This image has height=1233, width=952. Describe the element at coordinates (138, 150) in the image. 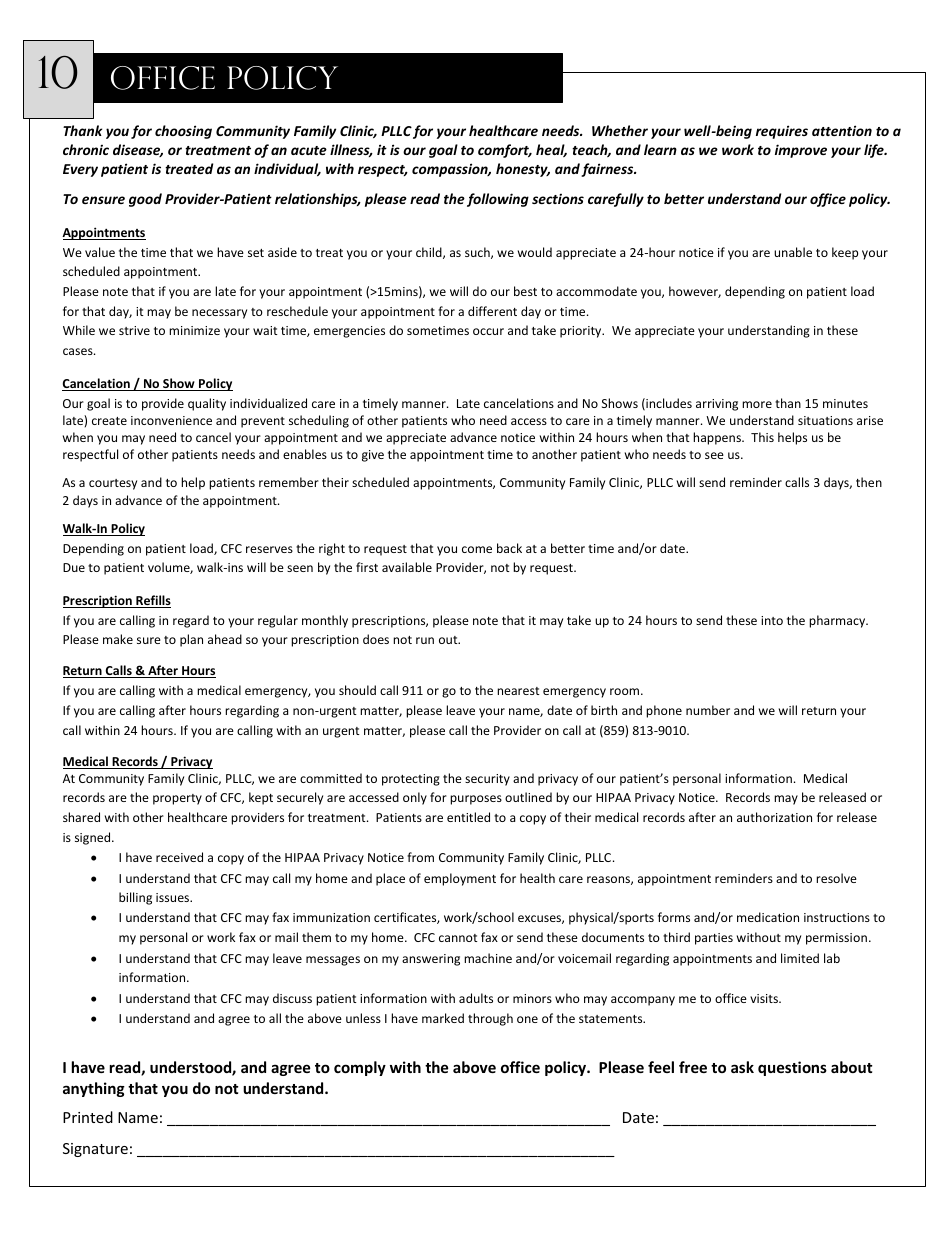

I see `disease` at that location.
